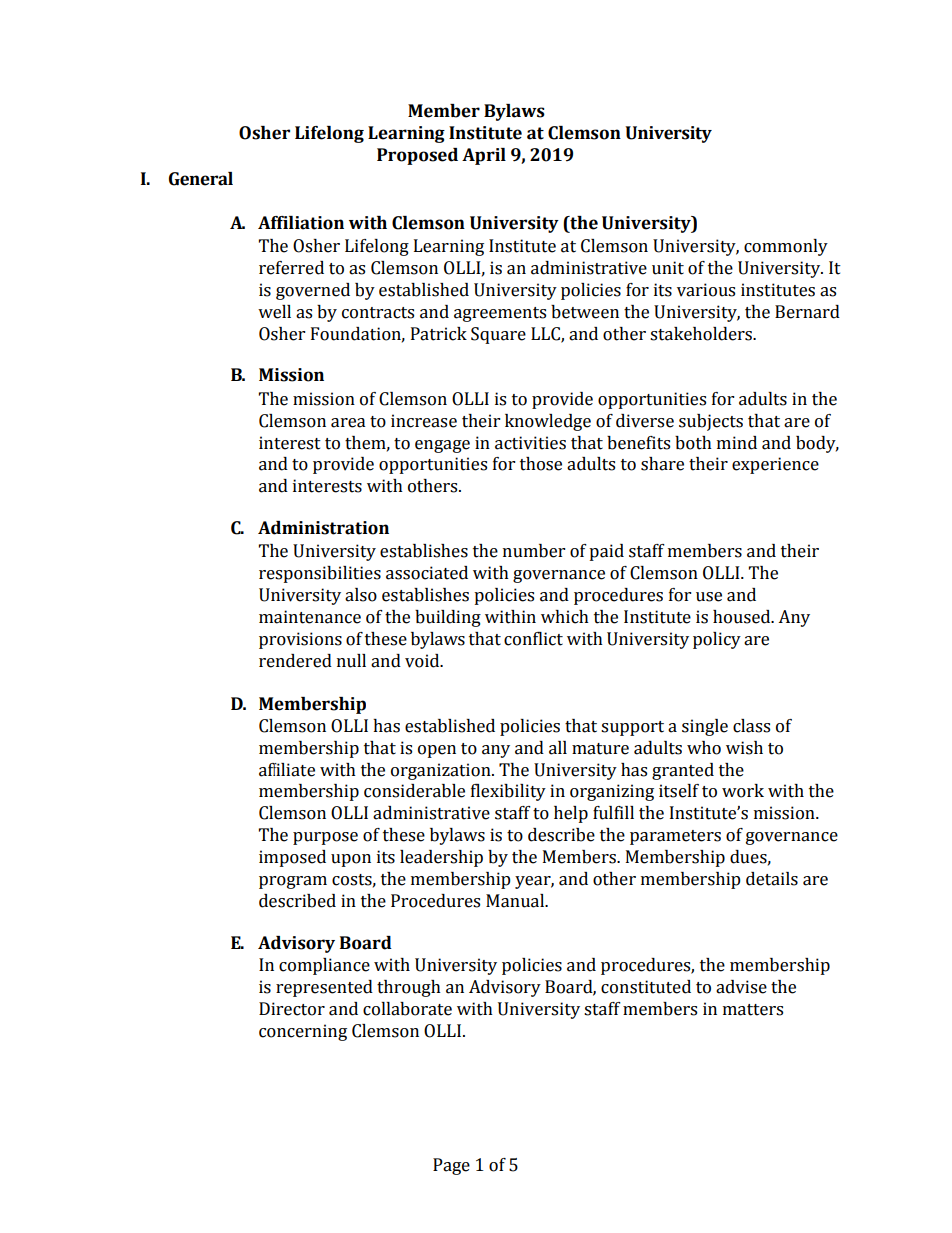  I want to click on those, so click(541, 464).
